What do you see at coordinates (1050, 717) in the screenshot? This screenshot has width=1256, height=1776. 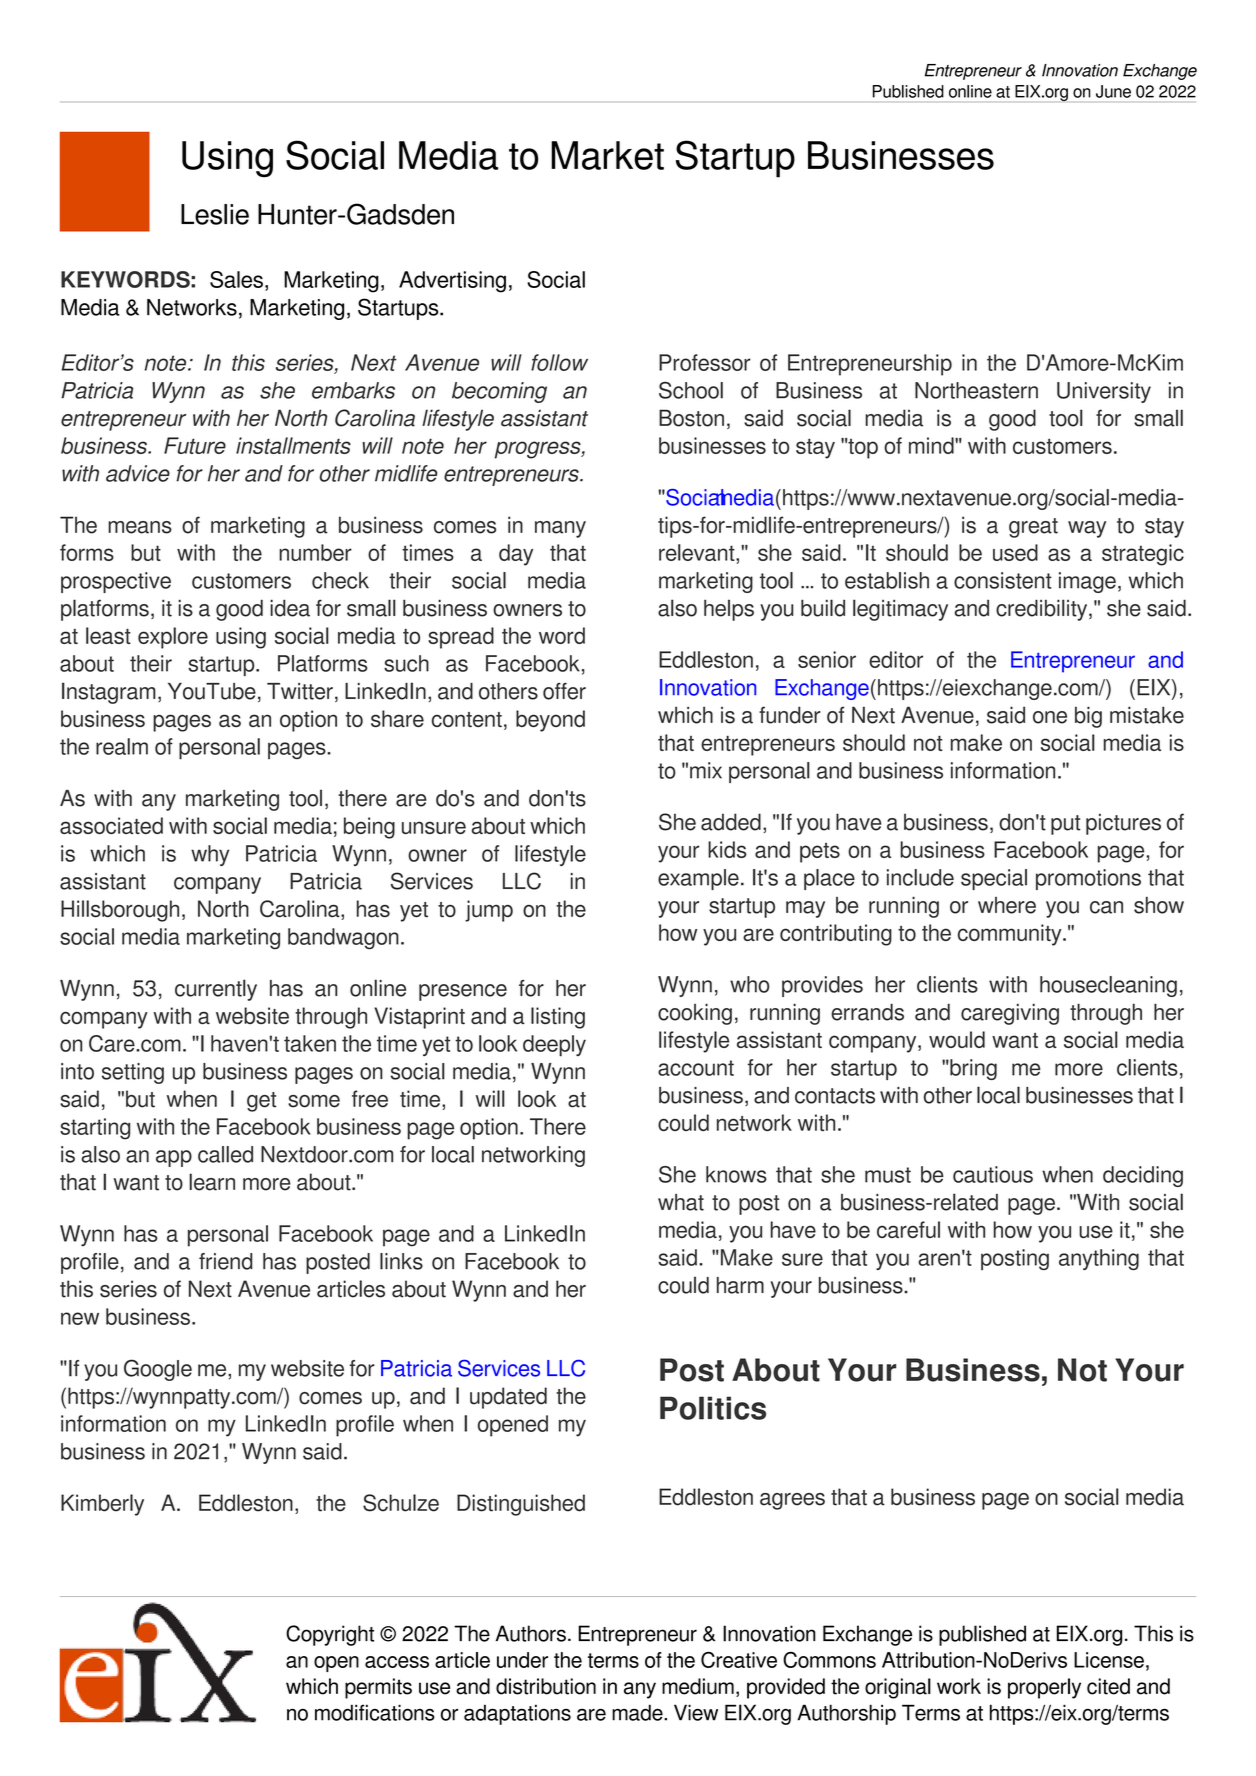 I see `one` at bounding box center [1050, 717].
